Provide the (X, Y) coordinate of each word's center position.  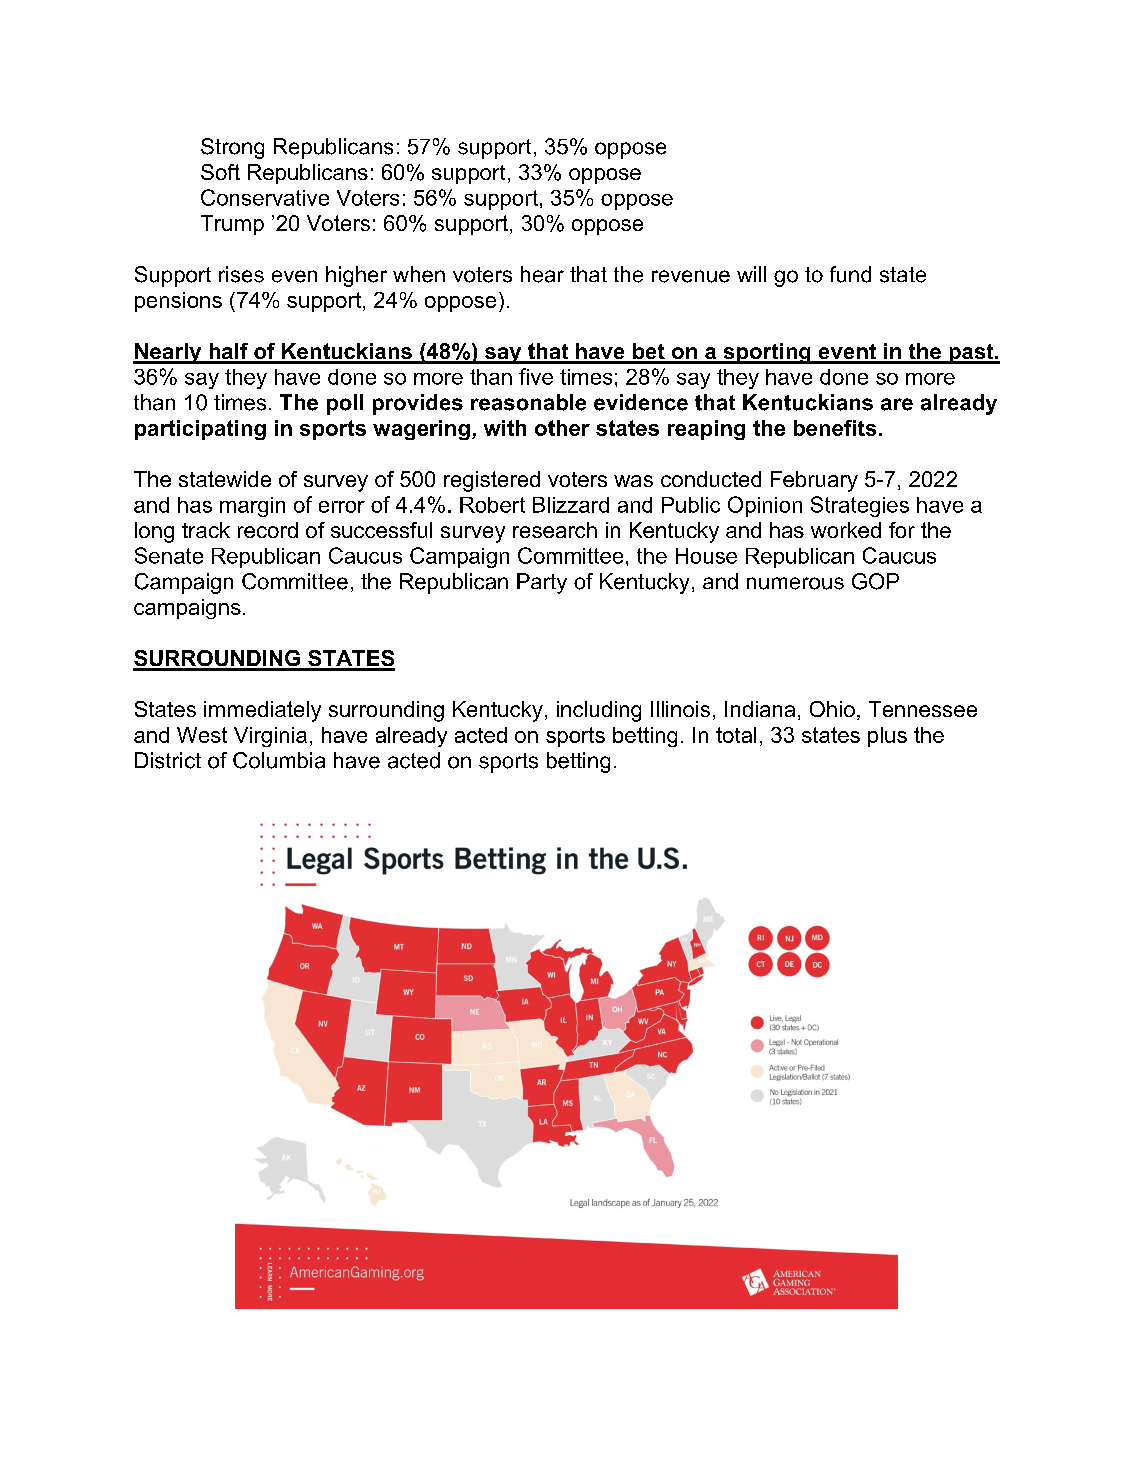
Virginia (270, 737)
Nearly (168, 353)
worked (846, 530)
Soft (220, 172)
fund (850, 274)
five (536, 376)
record (268, 530)
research (555, 530)
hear (542, 274)
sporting (767, 353)
